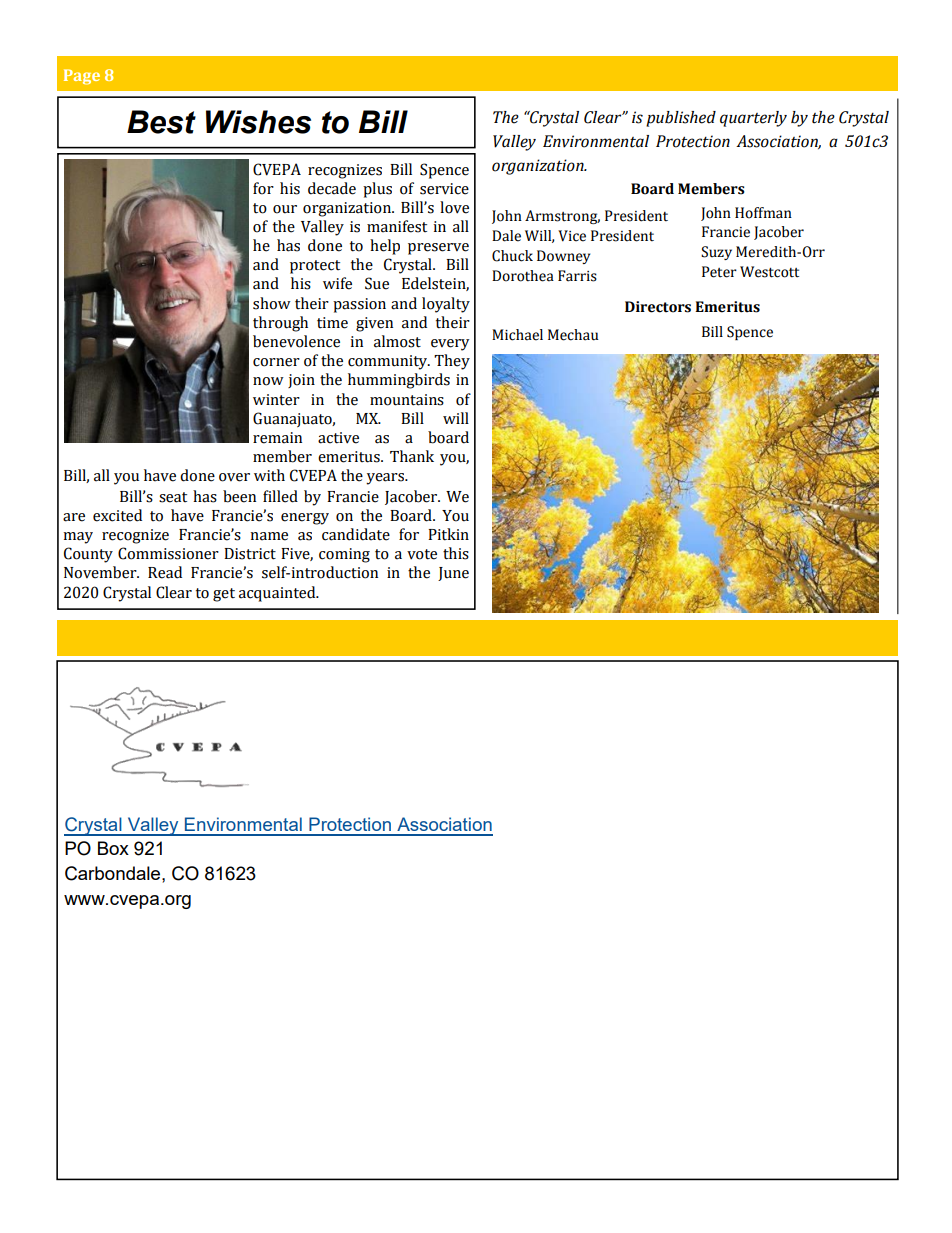  What do you see at coordinates (456, 553) in the image?
I see `this` at bounding box center [456, 553].
